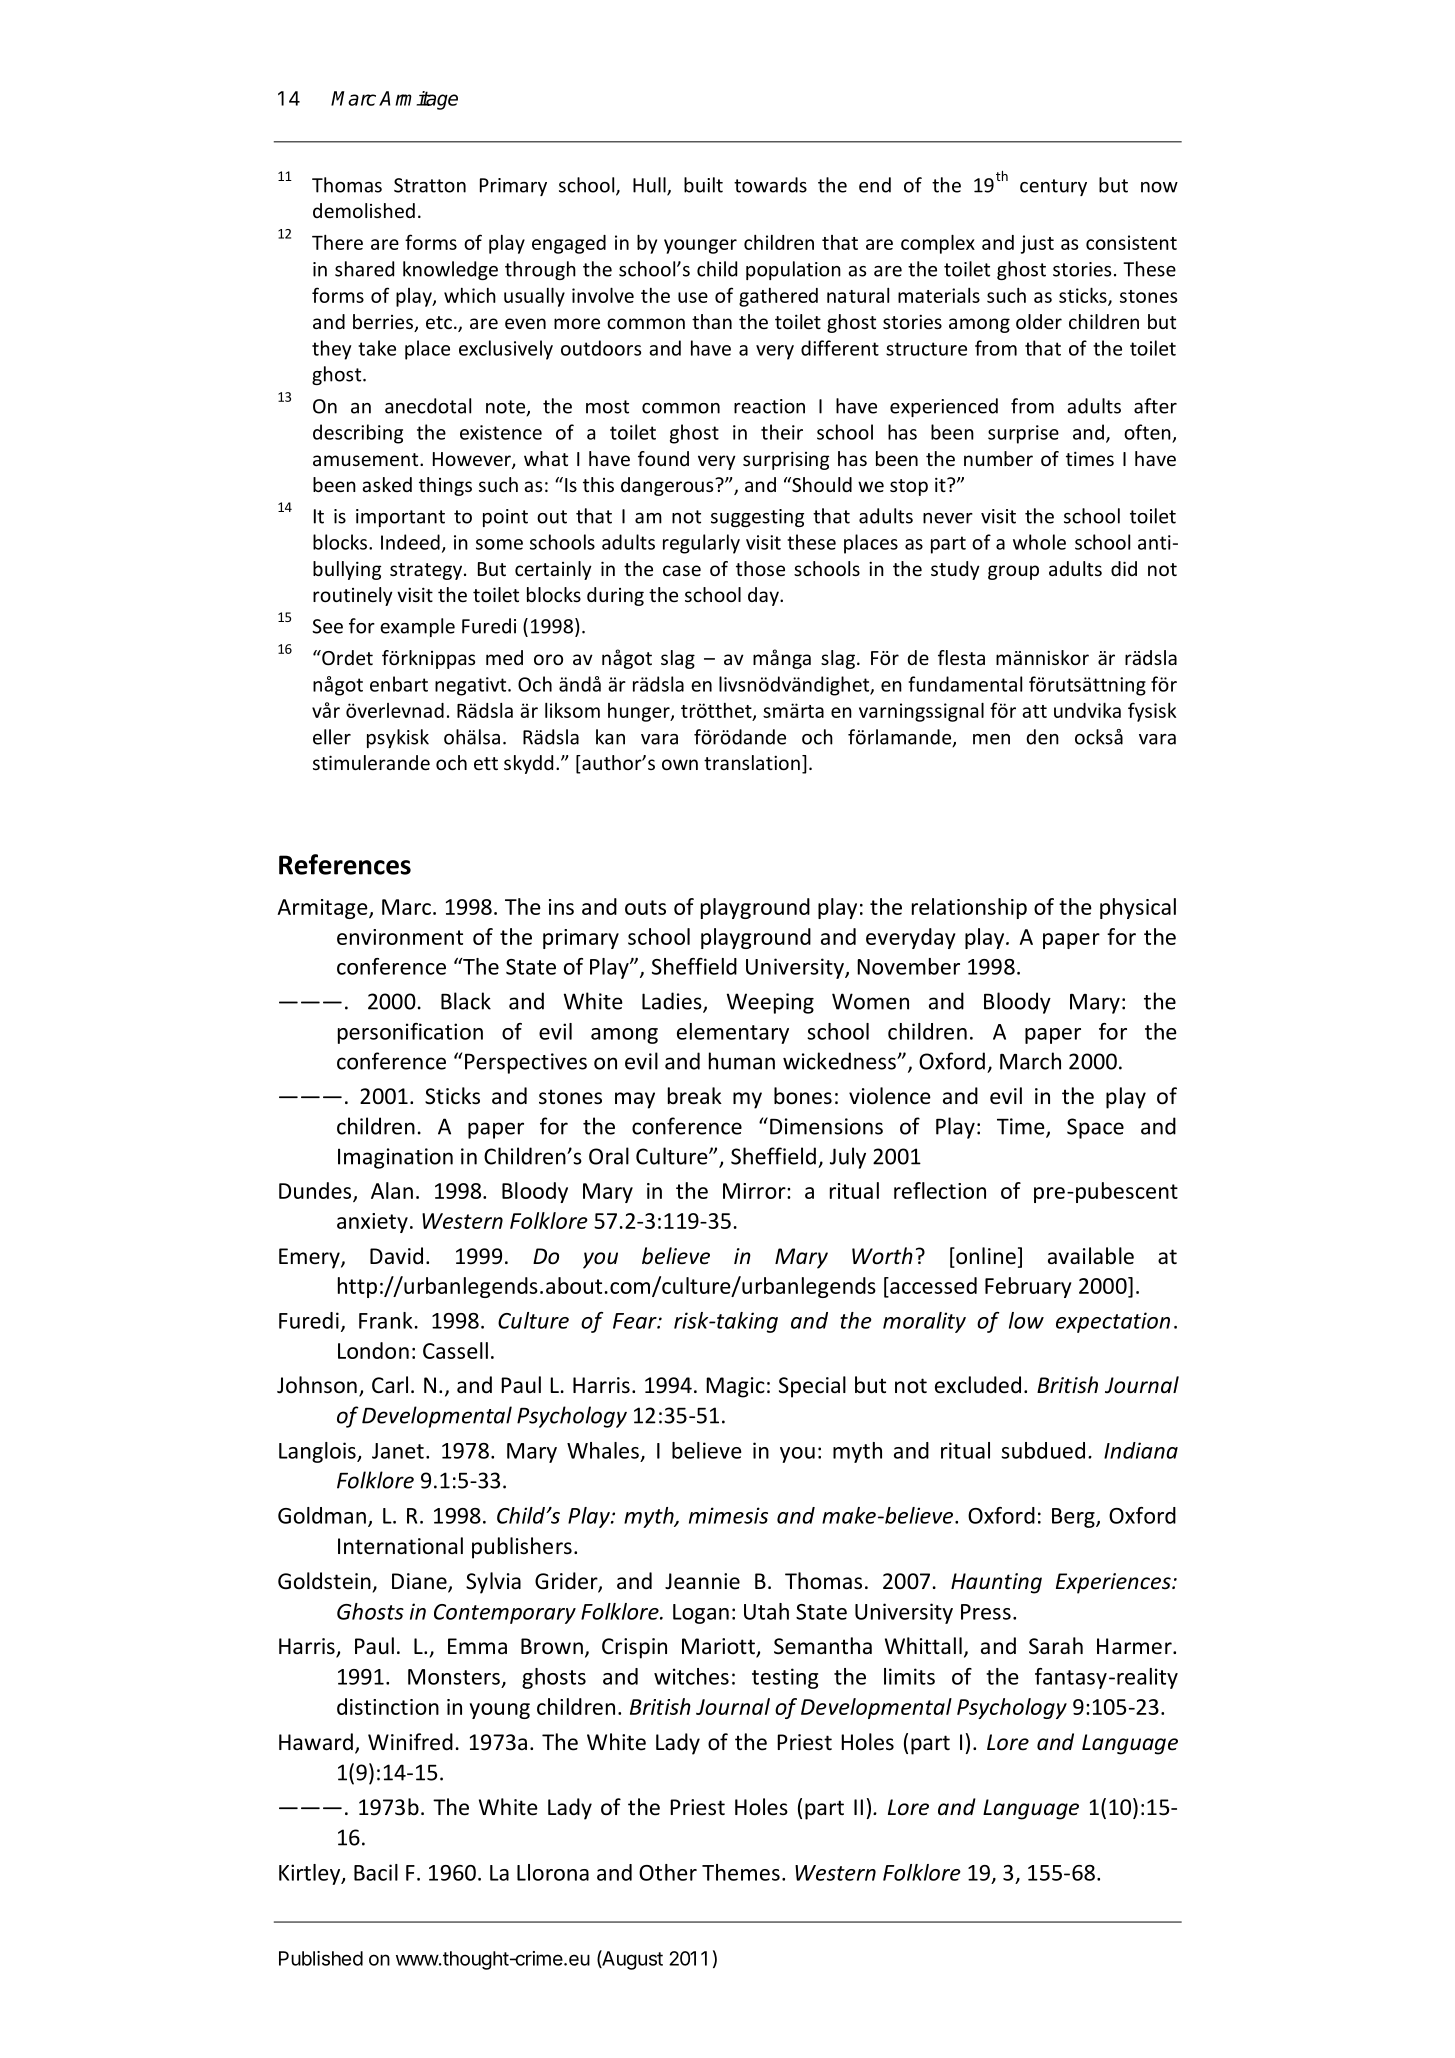  Describe the element at coordinates (735, 1387) in the screenshot. I see `Magic` at that location.
